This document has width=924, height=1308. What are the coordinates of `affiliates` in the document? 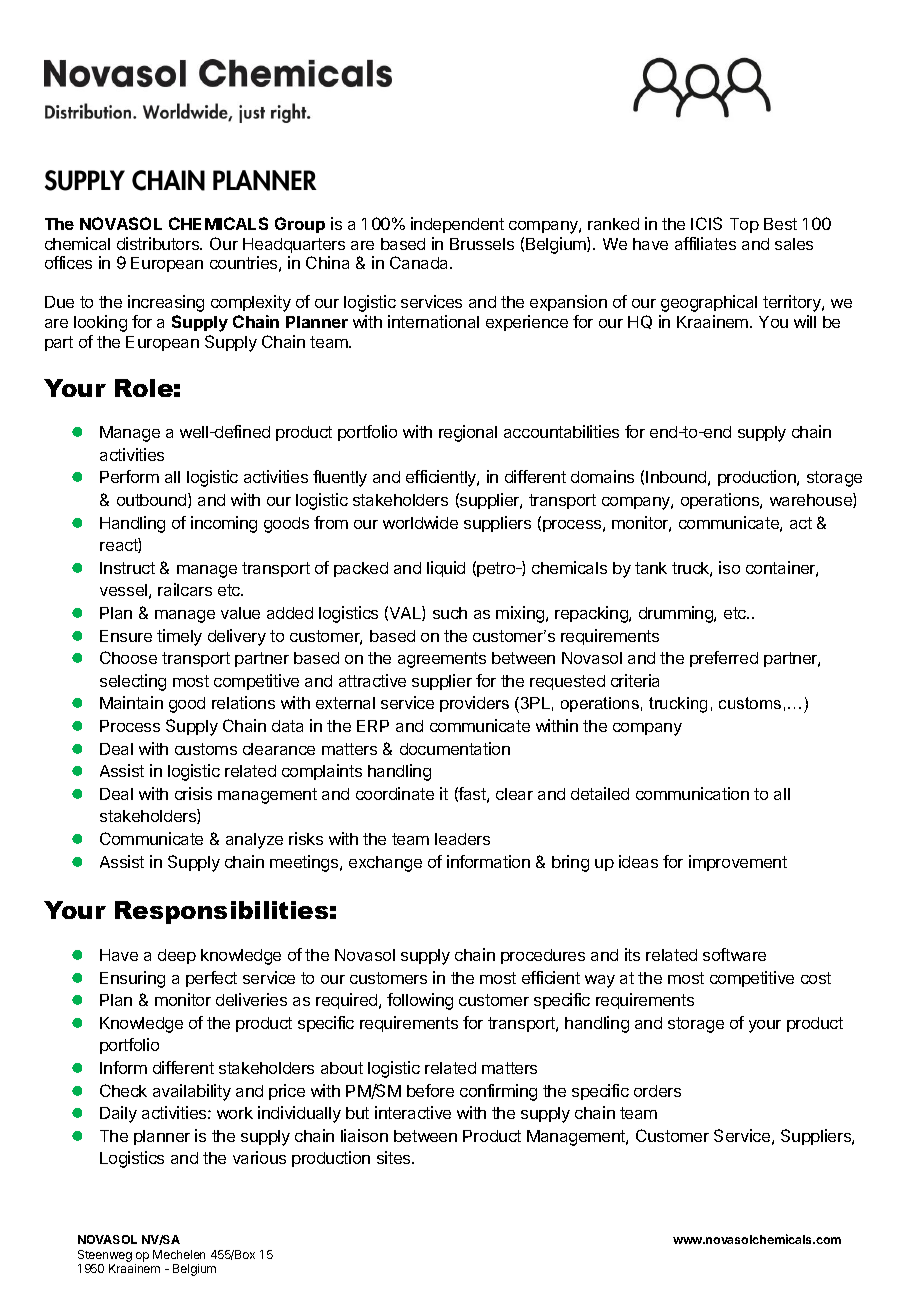 It's located at (705, 243).
